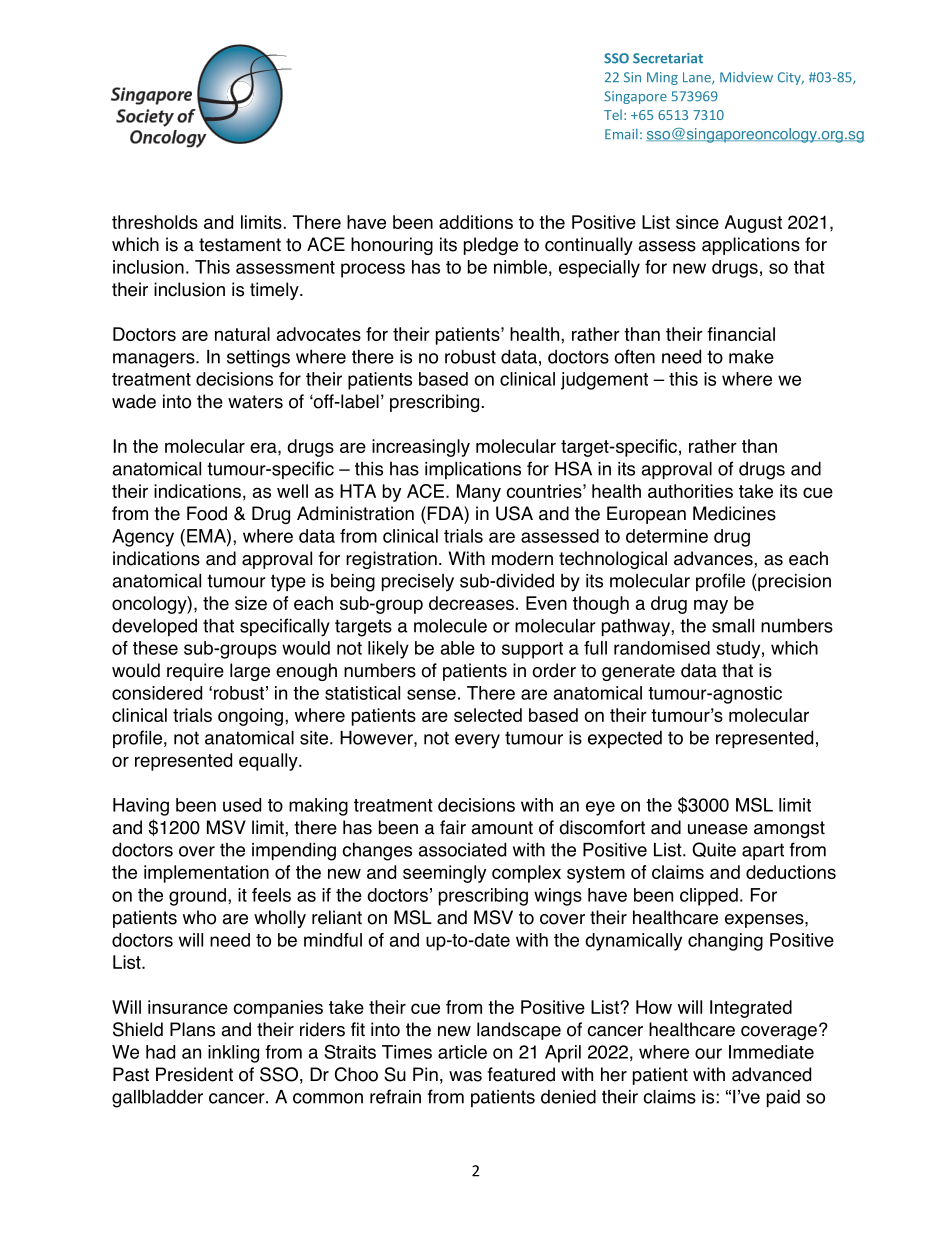 This screenshot has height=1233, width=952. I want to click on President, so click(194, 1074).
